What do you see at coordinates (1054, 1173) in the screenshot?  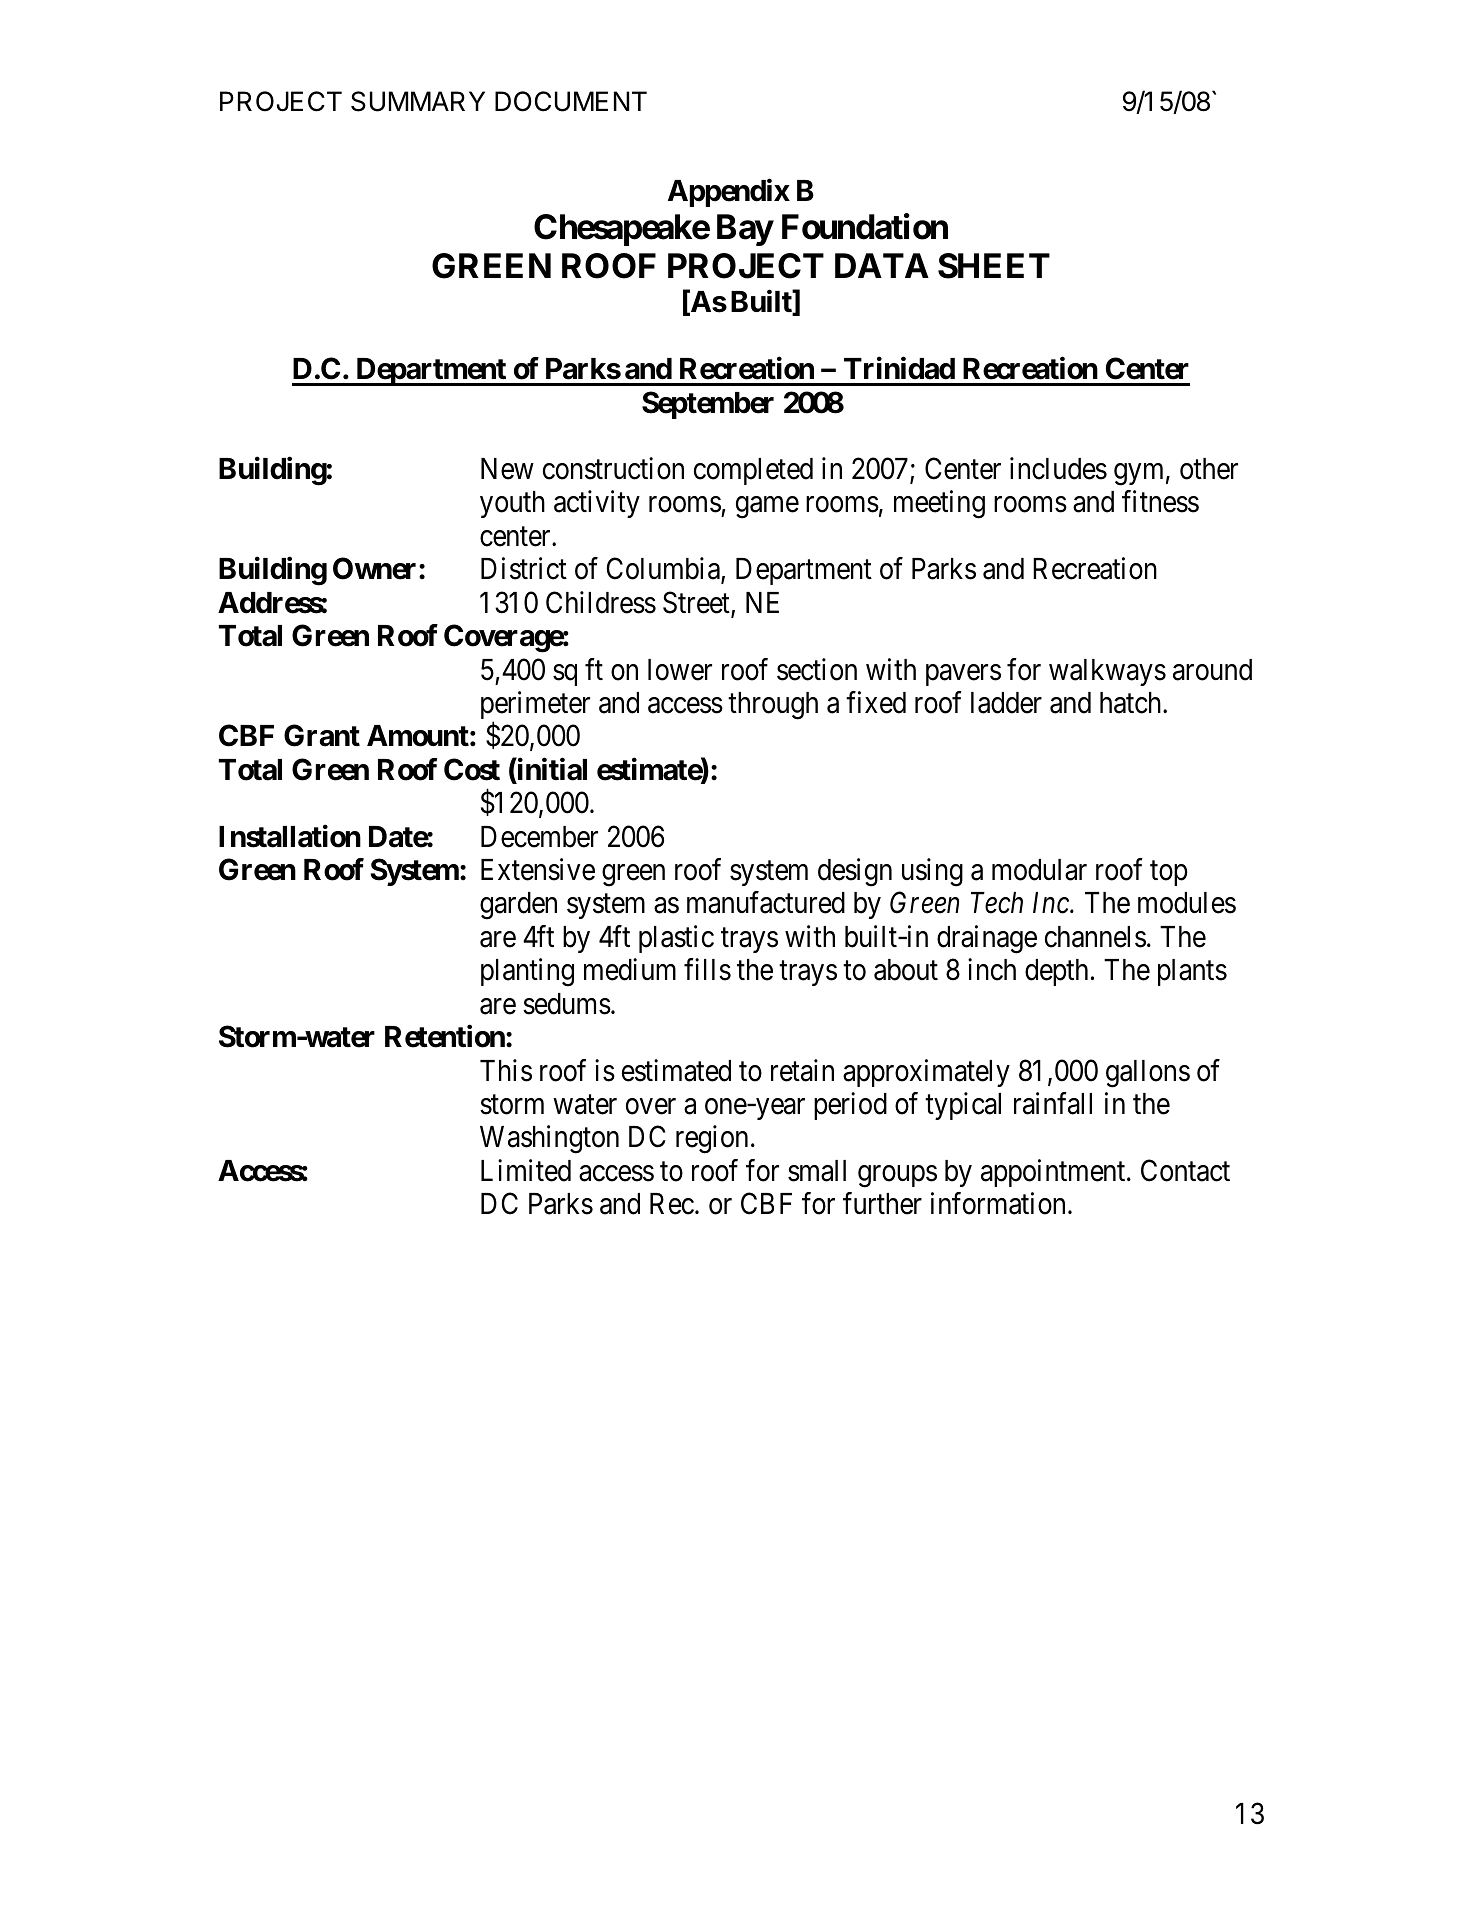 I see `appointment` at bounding box center [1054, 1173].
